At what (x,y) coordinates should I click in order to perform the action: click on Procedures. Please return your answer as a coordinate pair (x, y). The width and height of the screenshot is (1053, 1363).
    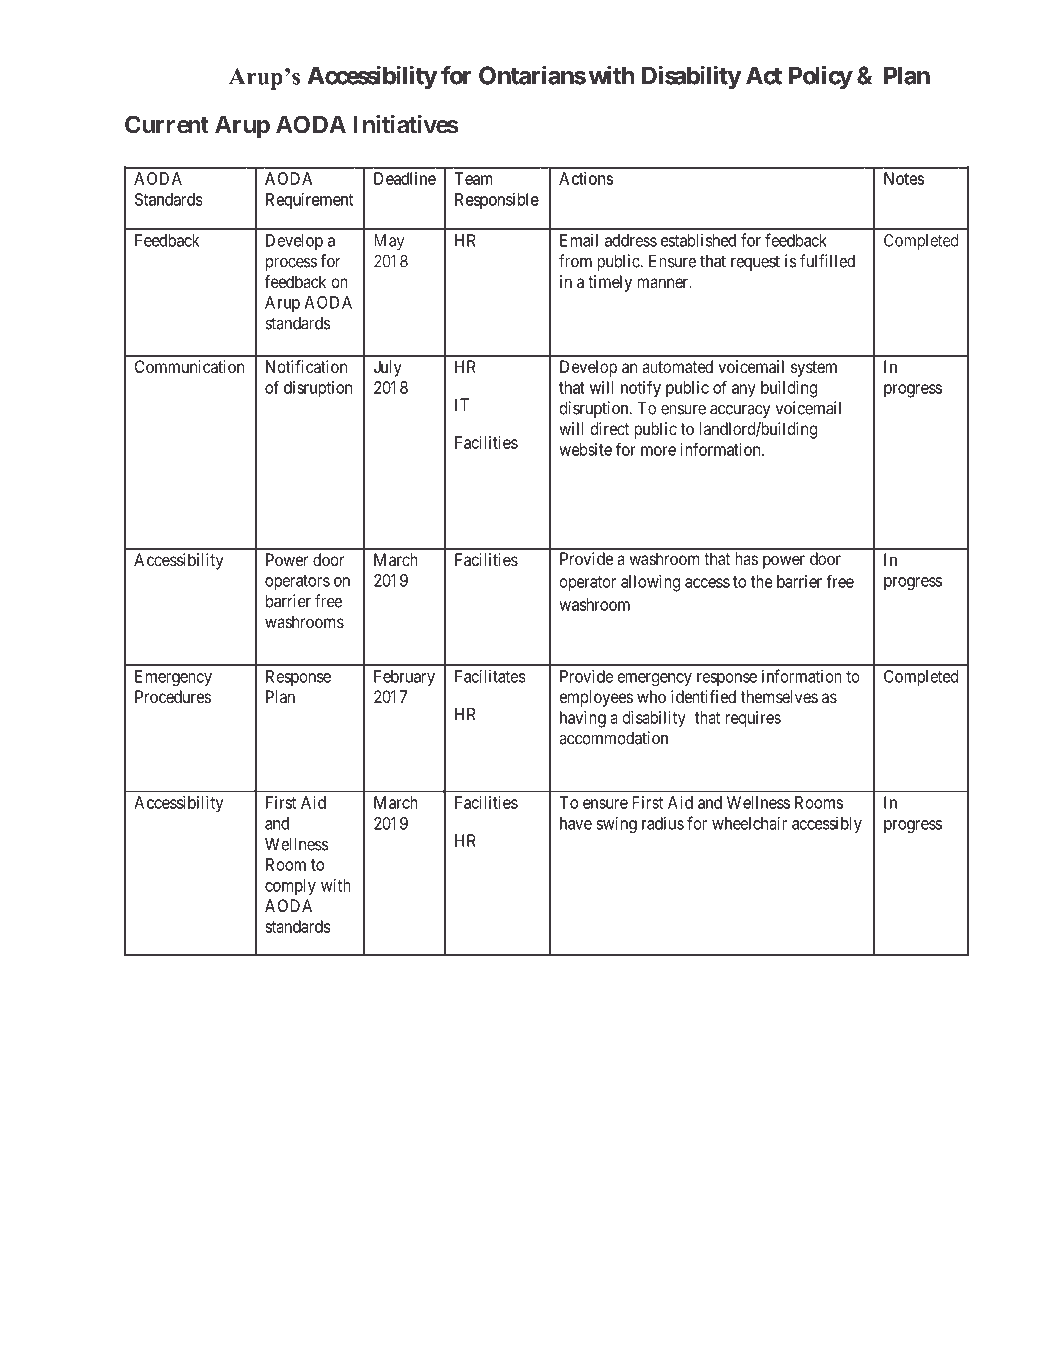
    Looking at the image, I should click on (173, 696).
